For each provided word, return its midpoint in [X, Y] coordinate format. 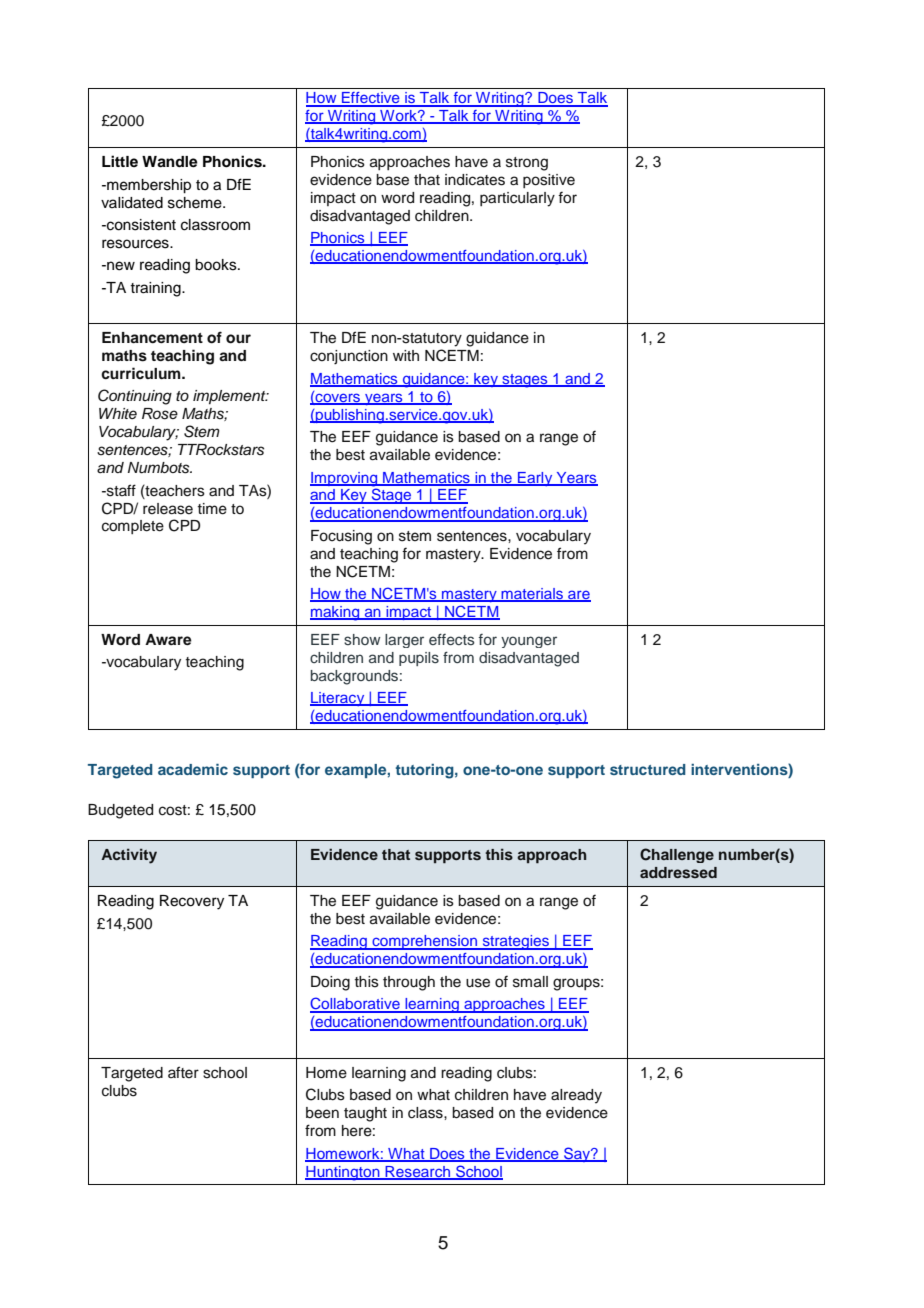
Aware [168, 640]
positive [549, 181]
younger [529, 642]
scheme [196, 203]
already [576, 1096]
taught [365, 1114]
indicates [475, 180]
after [183, 1072]
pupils [419, 659]
